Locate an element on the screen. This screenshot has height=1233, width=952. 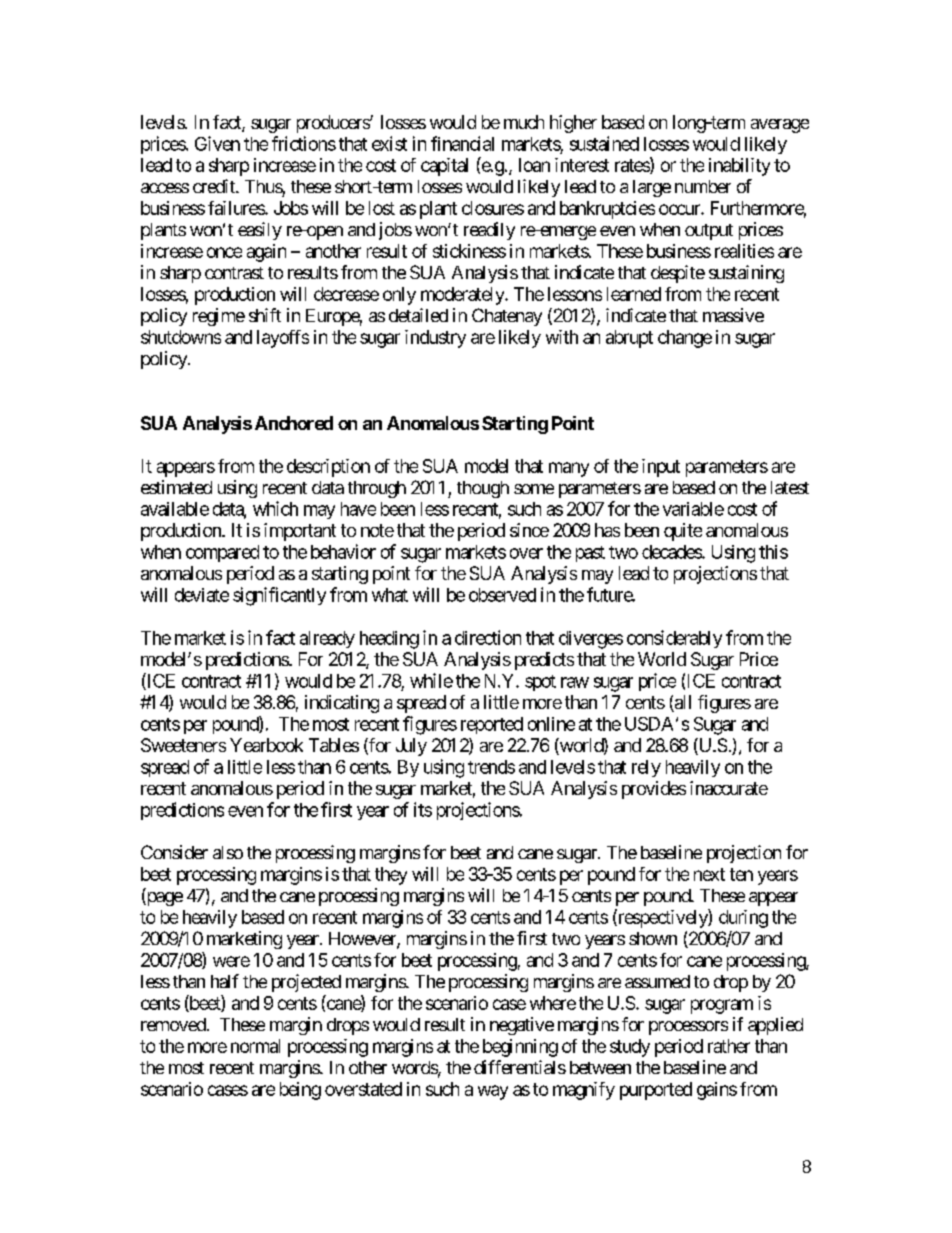
Given is located at coordinates (217, 143).
